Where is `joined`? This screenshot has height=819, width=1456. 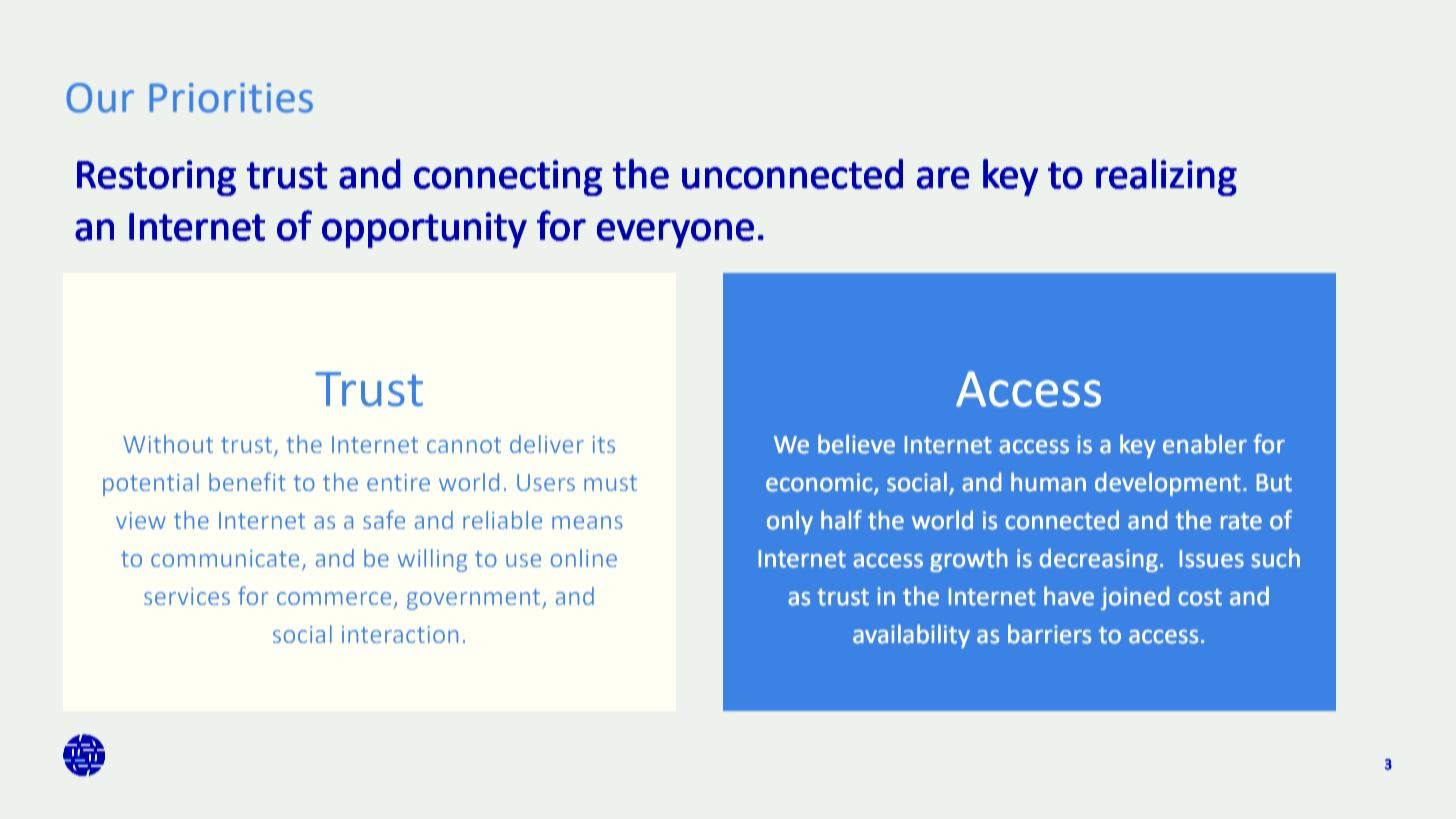
joined is located at coordinates (1135, 598).
